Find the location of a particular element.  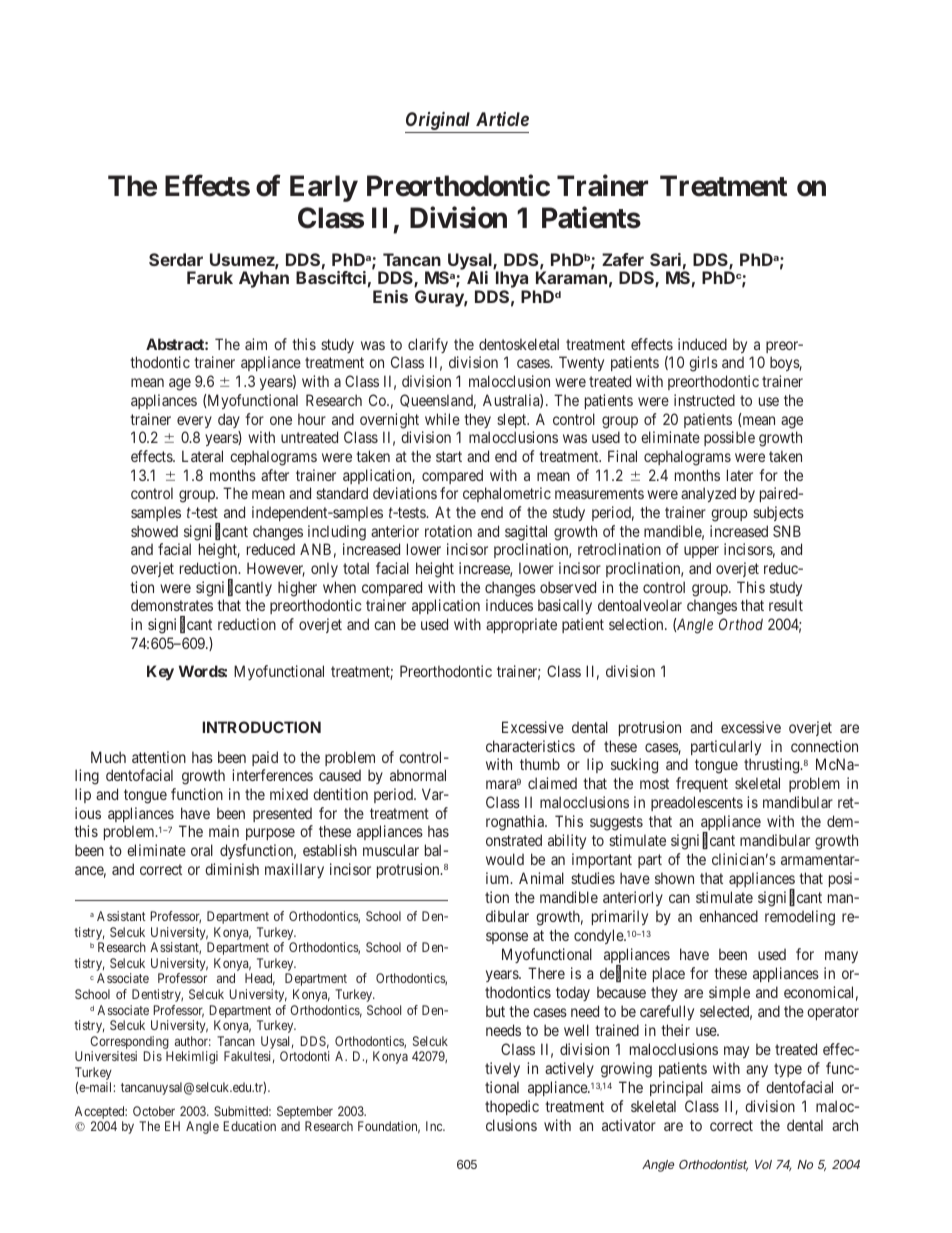

start is located at coordinates (449, 456).
